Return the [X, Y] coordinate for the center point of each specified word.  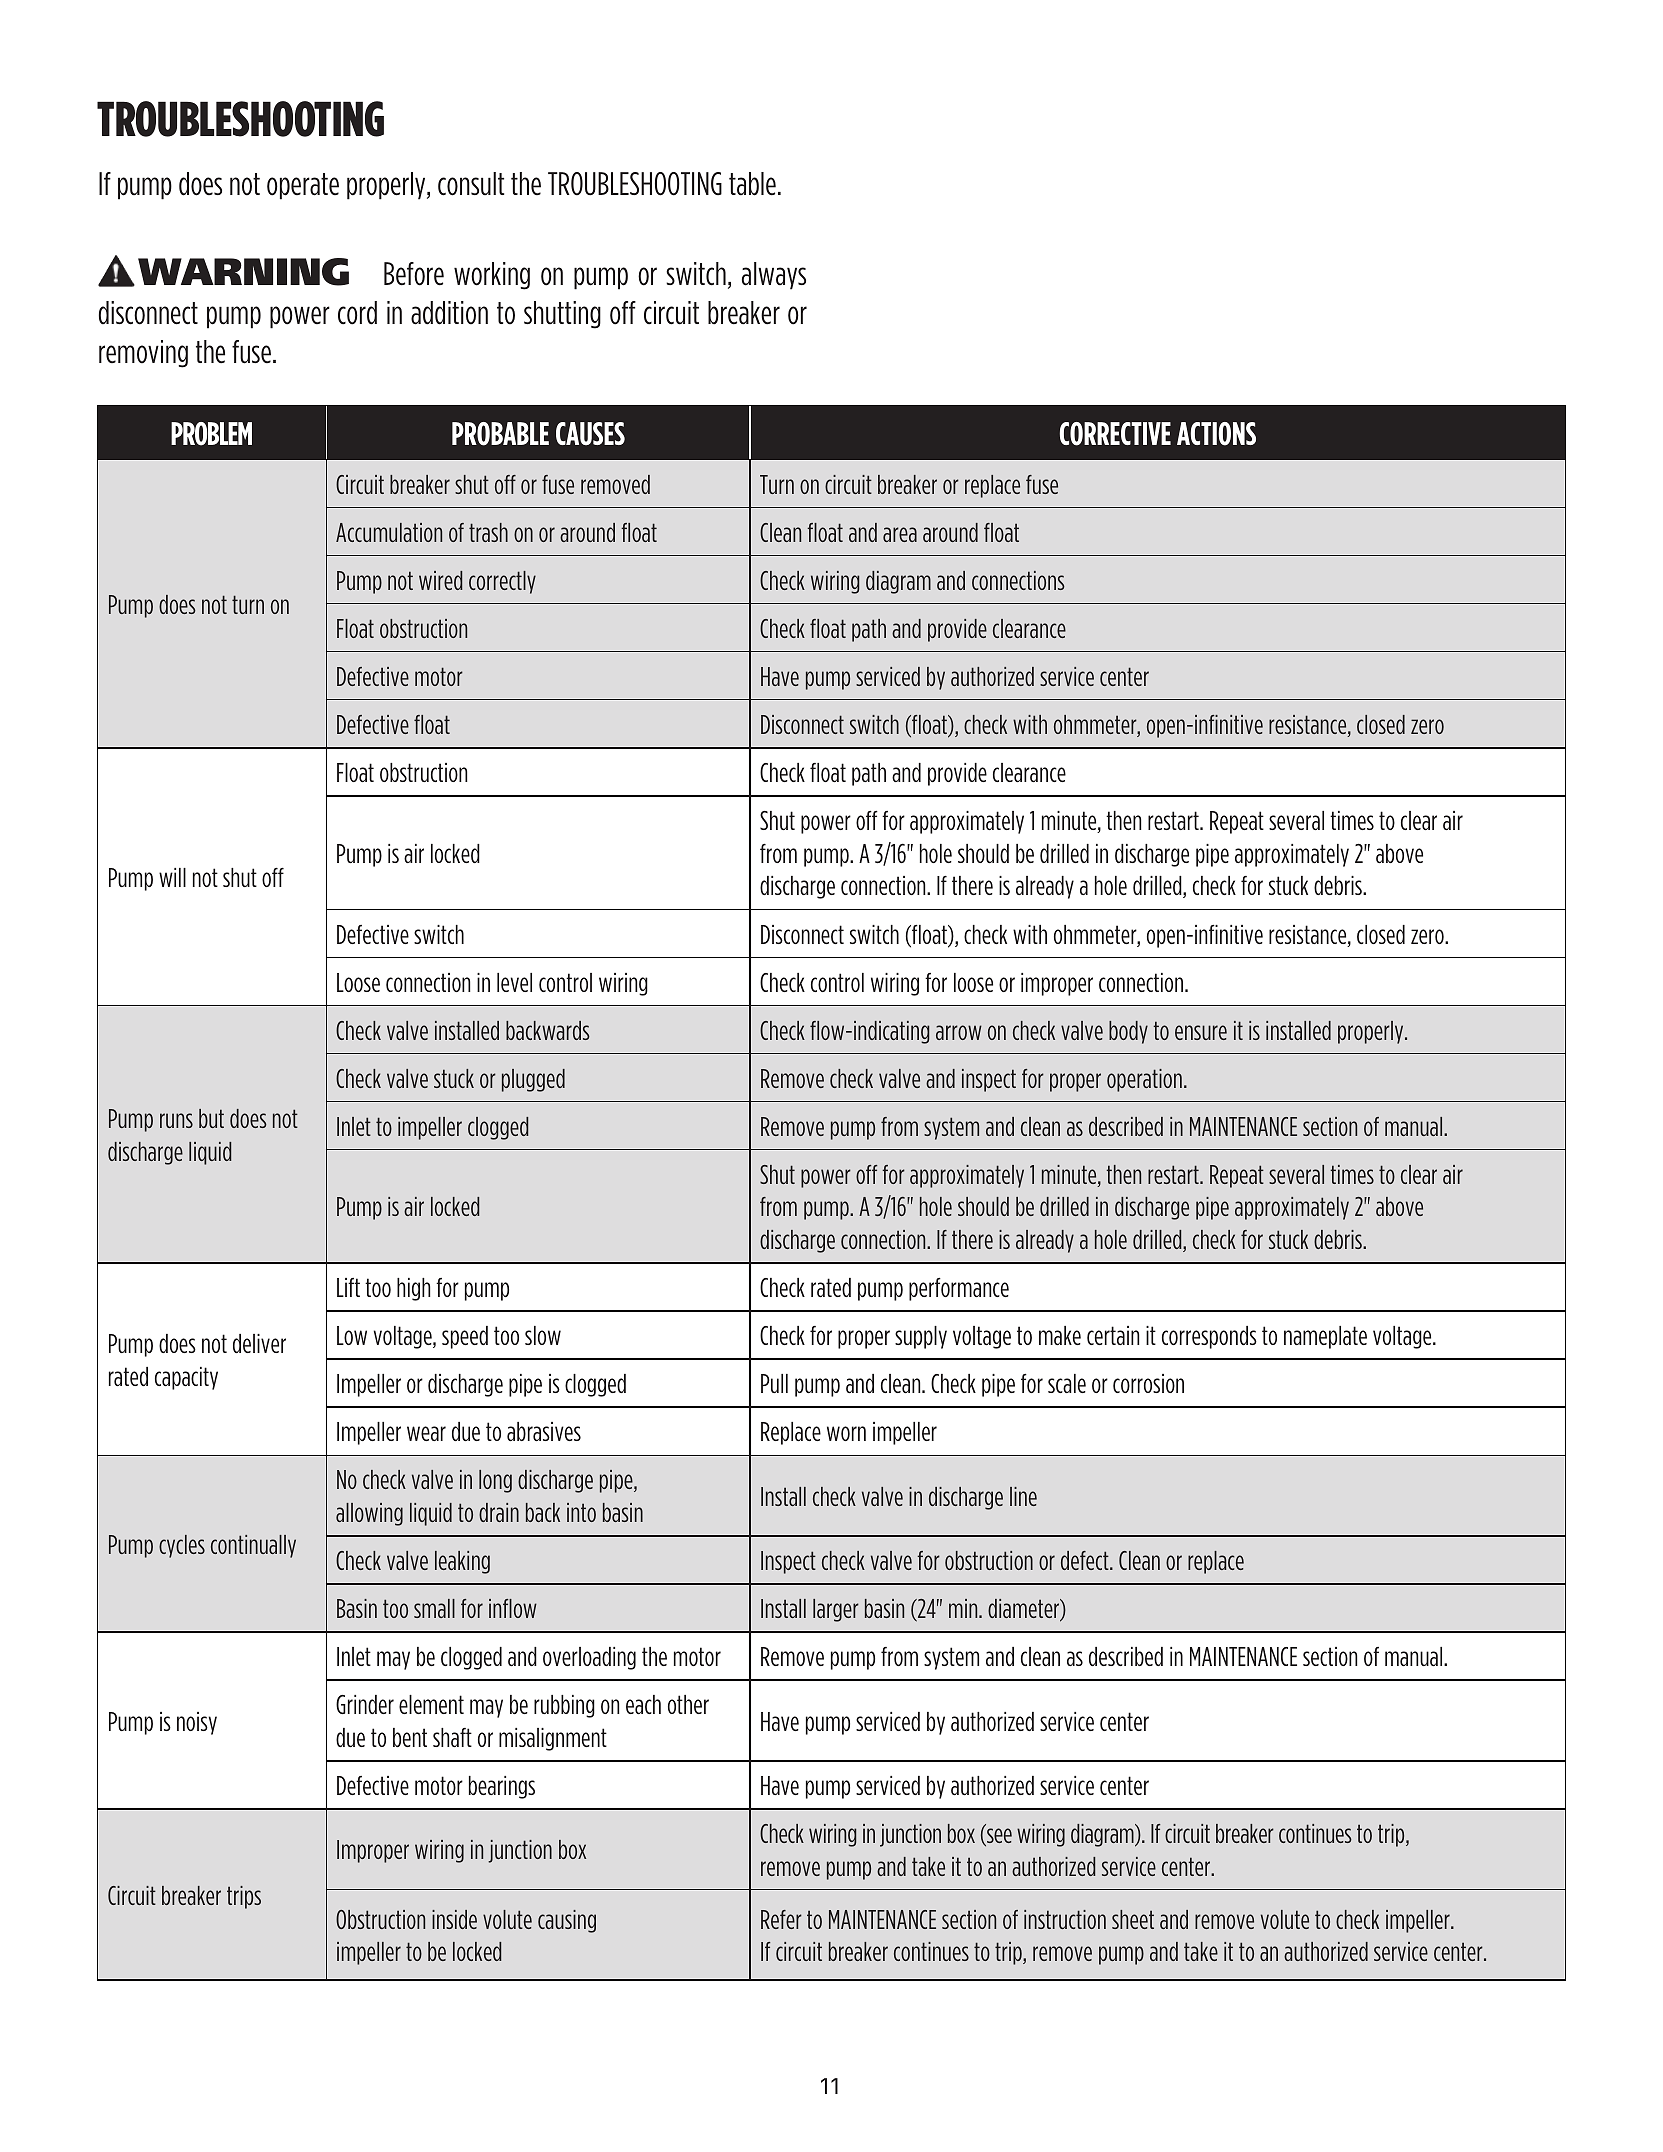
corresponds [1209, 1337]
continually [253, 1546]
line [1023, 1496]
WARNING [243, 272]
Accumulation [389, 532]
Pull [774, 1383]
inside [454, 1919]
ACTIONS [1216, 434]
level [514, 982]
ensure [1201, 1032]
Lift [348, 1287]
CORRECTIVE [1115, 434]
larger [836, 1610]
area [900, 534]
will [172, 877]
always [774, 276]
